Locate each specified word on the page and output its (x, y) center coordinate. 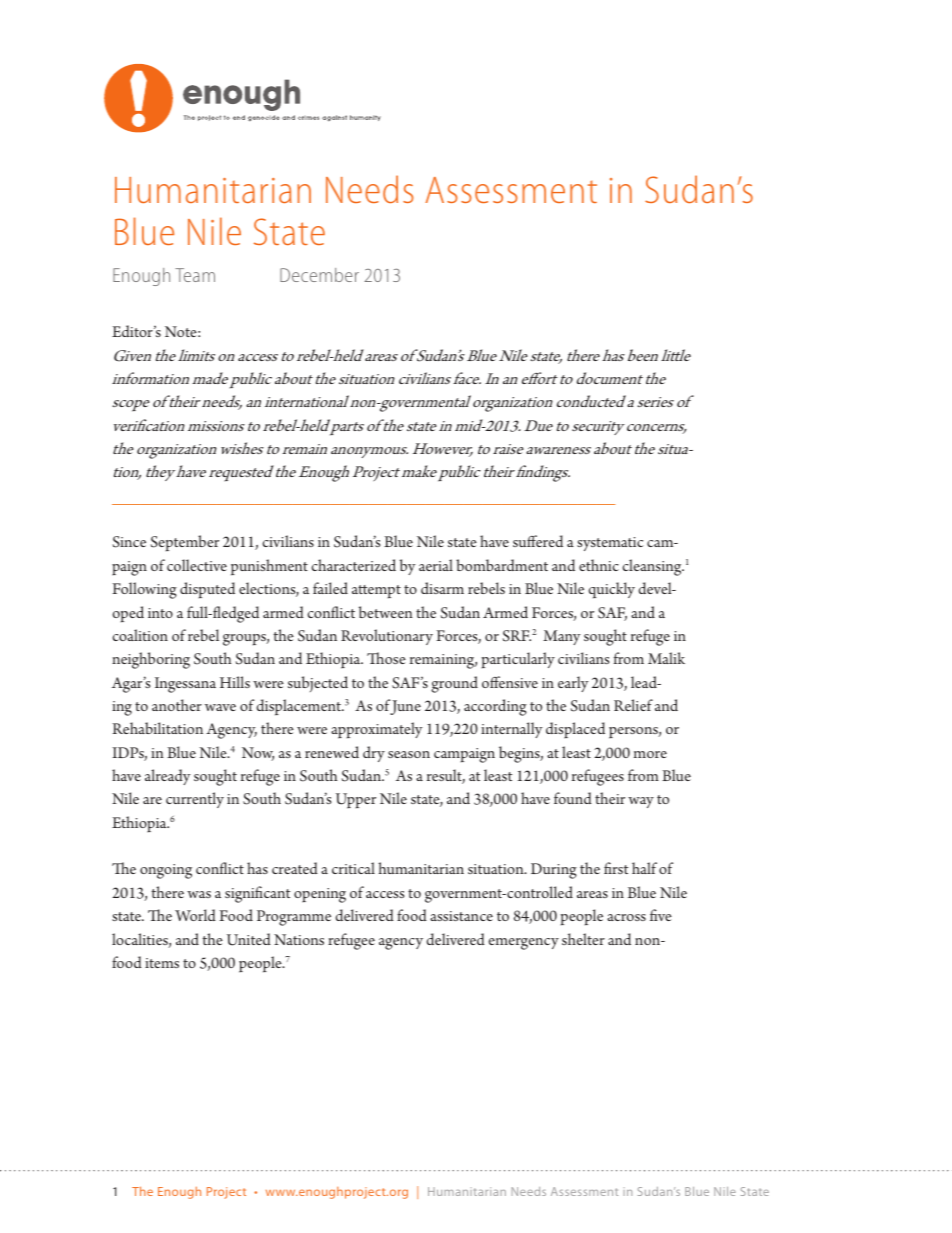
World (195, 915)
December (319, 275)
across (626, 917)
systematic (610, 544)
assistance (461, 916)
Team (195, 275)
